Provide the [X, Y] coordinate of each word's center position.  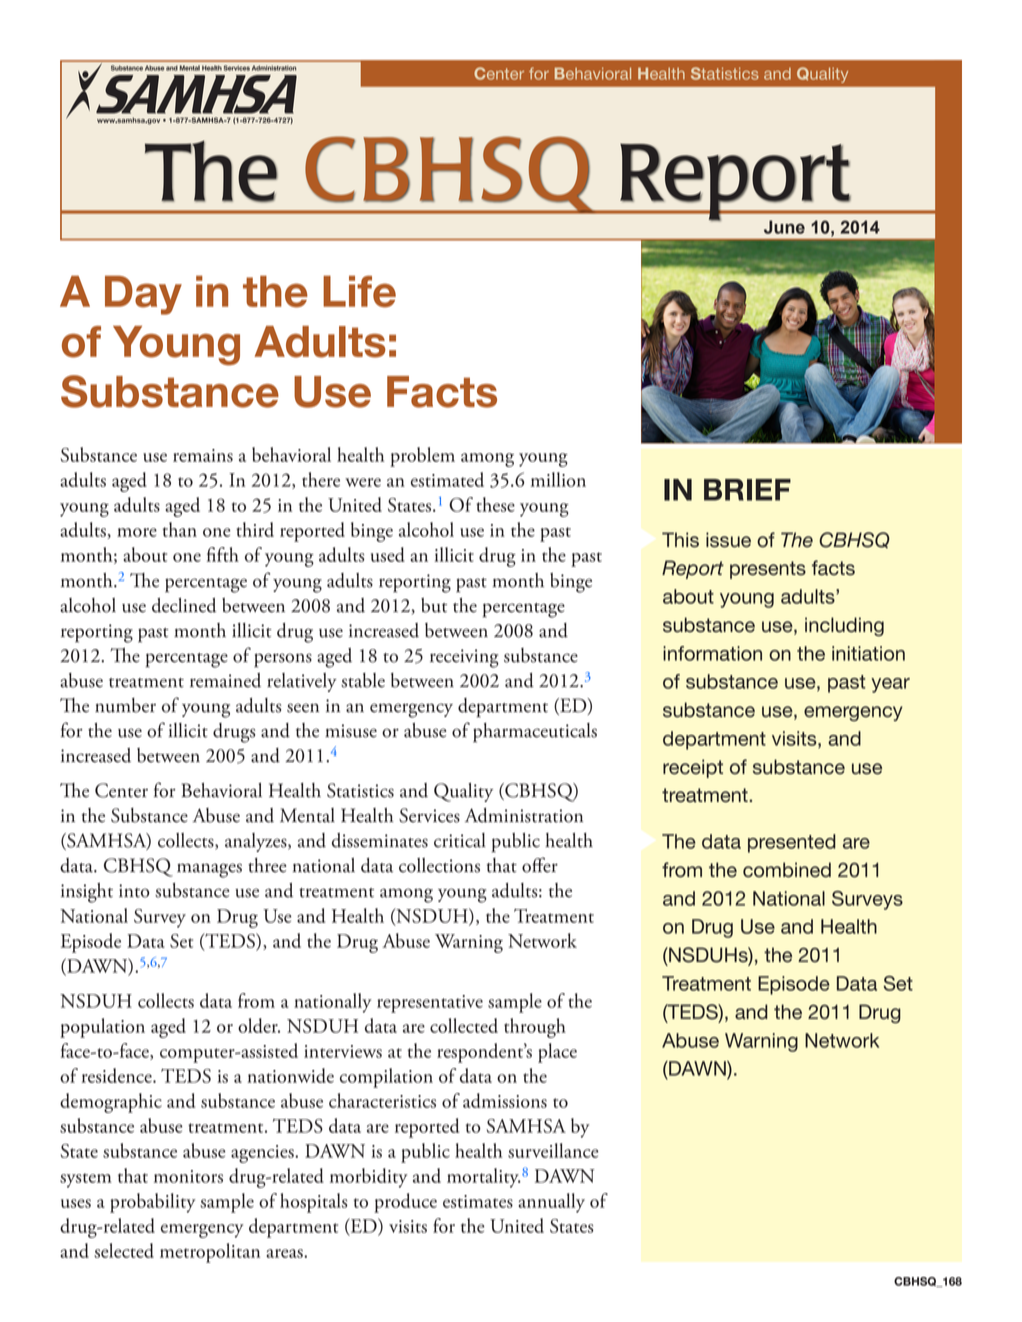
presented [792, 843]
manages [209, 870]
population [102, 1028]
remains [203, 455]
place [557, 1053]
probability [152, 1203]
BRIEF [747, 490]
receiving [464, 658]
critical [460, 840]
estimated [447, 479]
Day [143, 295]
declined [184, 605]
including [844, 626]
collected [464, 1025]
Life [359, 292]
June [784, 227]
